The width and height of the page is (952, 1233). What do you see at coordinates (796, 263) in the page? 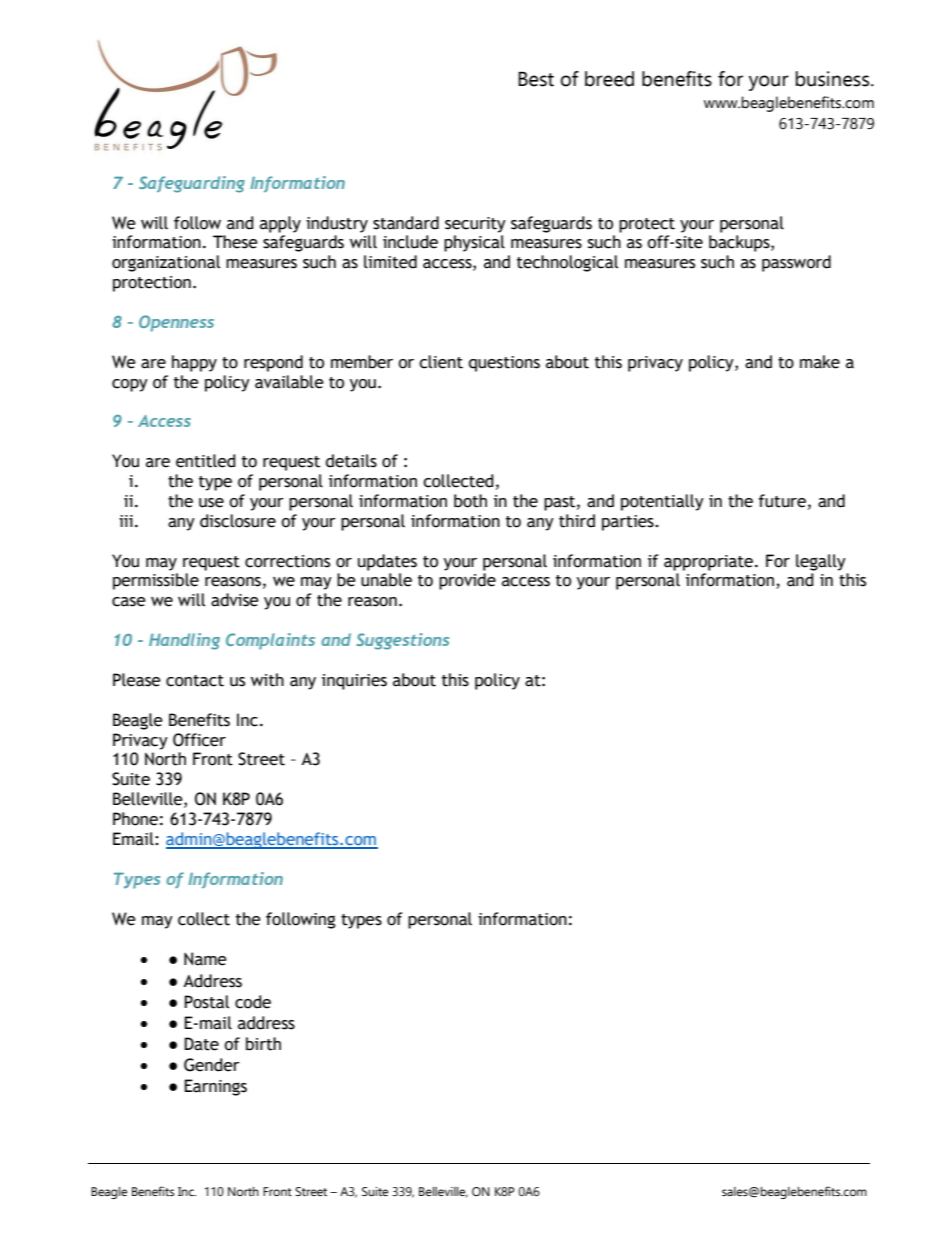
I see `password` at bounding box center [796, 263].
